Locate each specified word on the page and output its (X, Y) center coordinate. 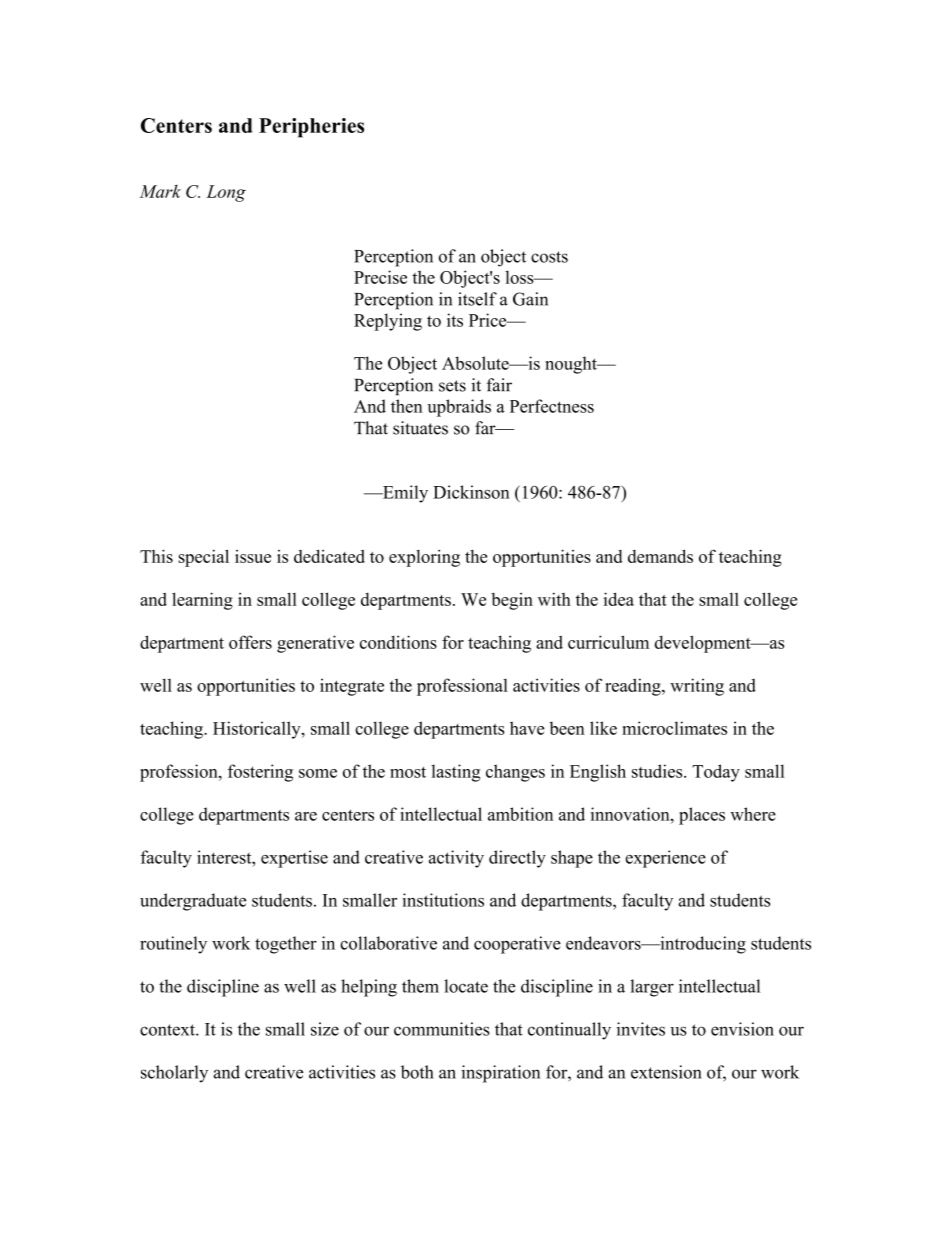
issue (253, 556)
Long (226, 193)
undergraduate (193, 902)
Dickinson (471, 492)
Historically (258, 730)
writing (697, 687)
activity (456, 859)
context (168, 1030)
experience (665, 859)
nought (572, 365)
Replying (388, 322)
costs (549, 257)
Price (489, 320)
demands (660, 556)
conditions (398, 642)
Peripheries (311, 128)
